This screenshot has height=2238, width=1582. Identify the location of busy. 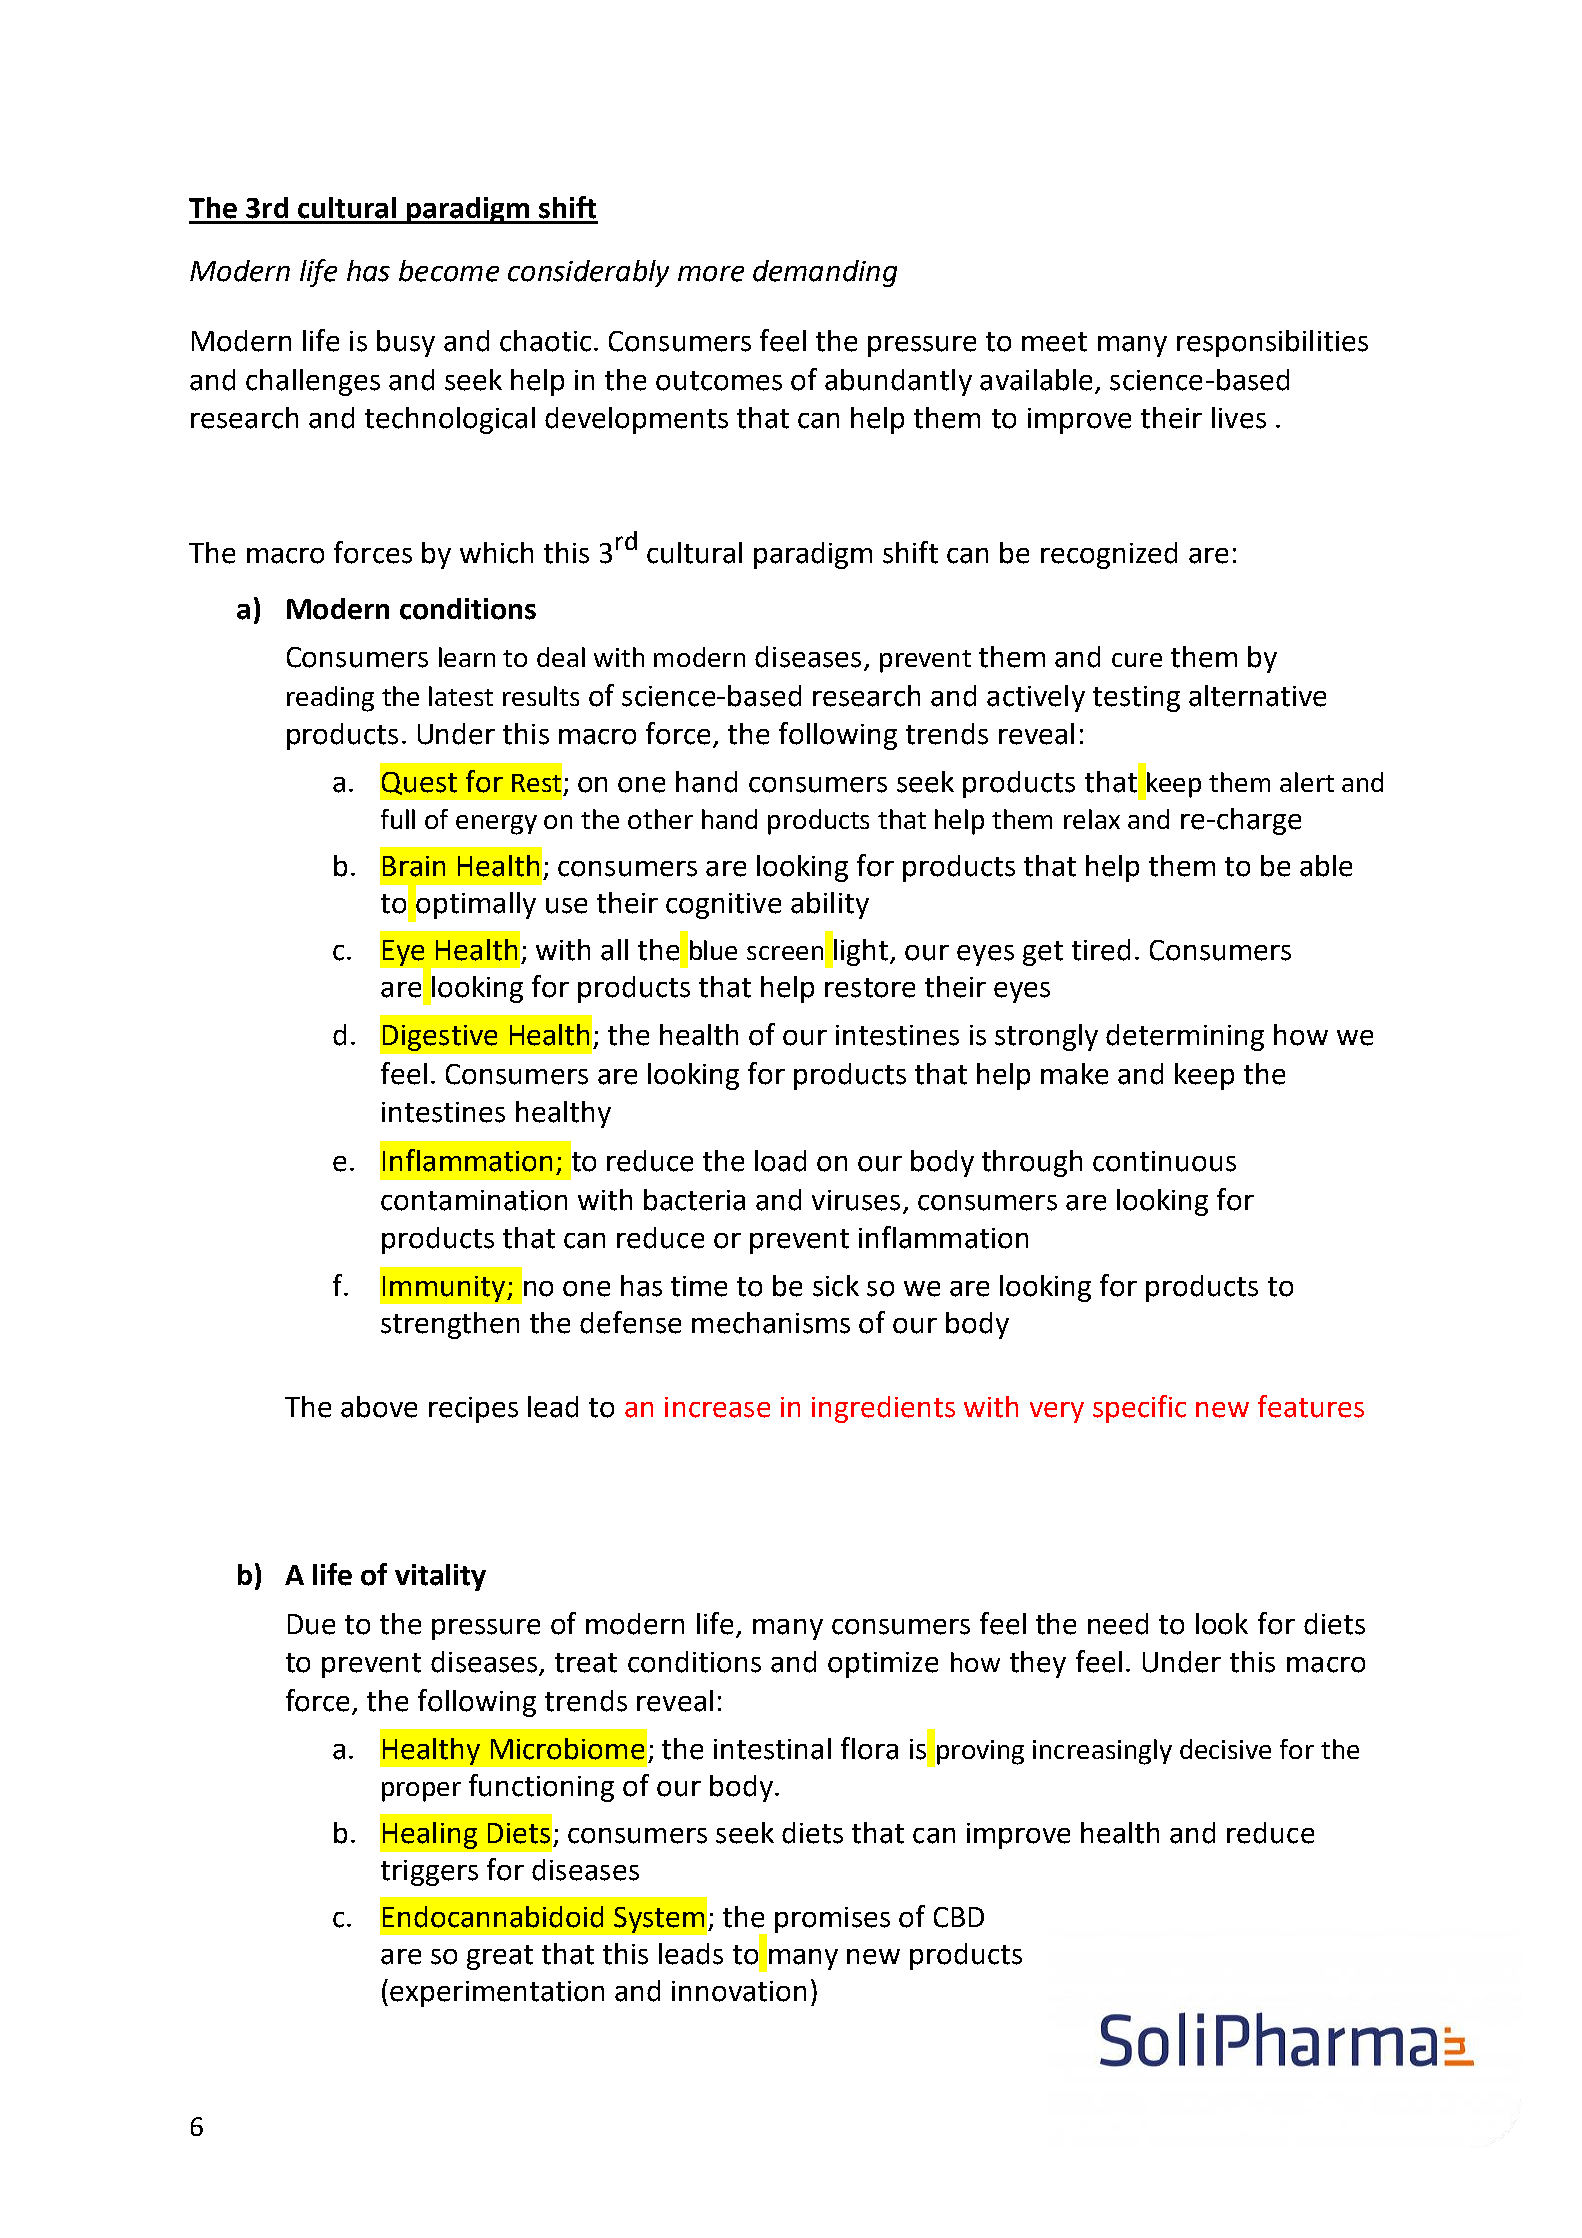
(406, 343).
